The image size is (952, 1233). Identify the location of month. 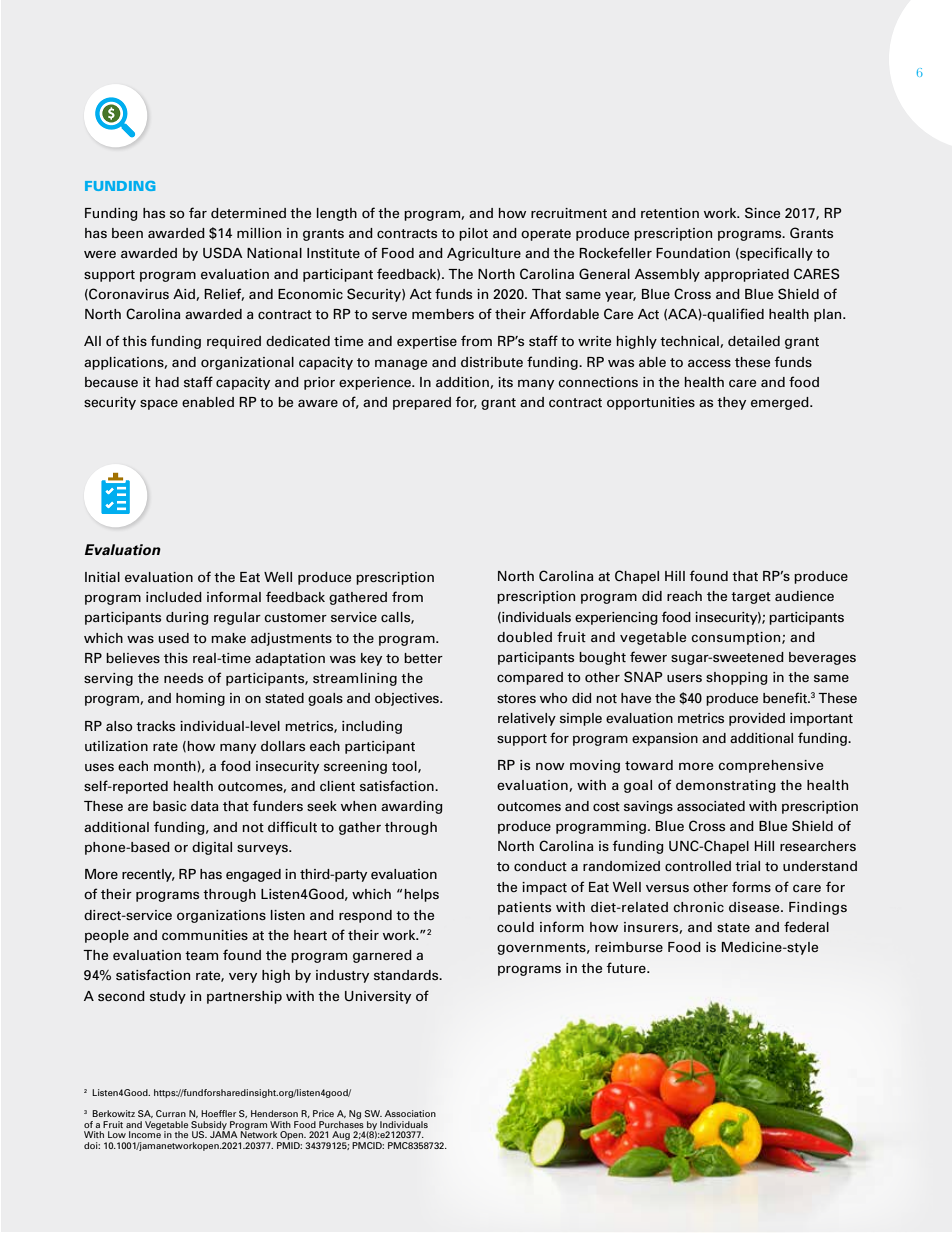
(176, 766).
